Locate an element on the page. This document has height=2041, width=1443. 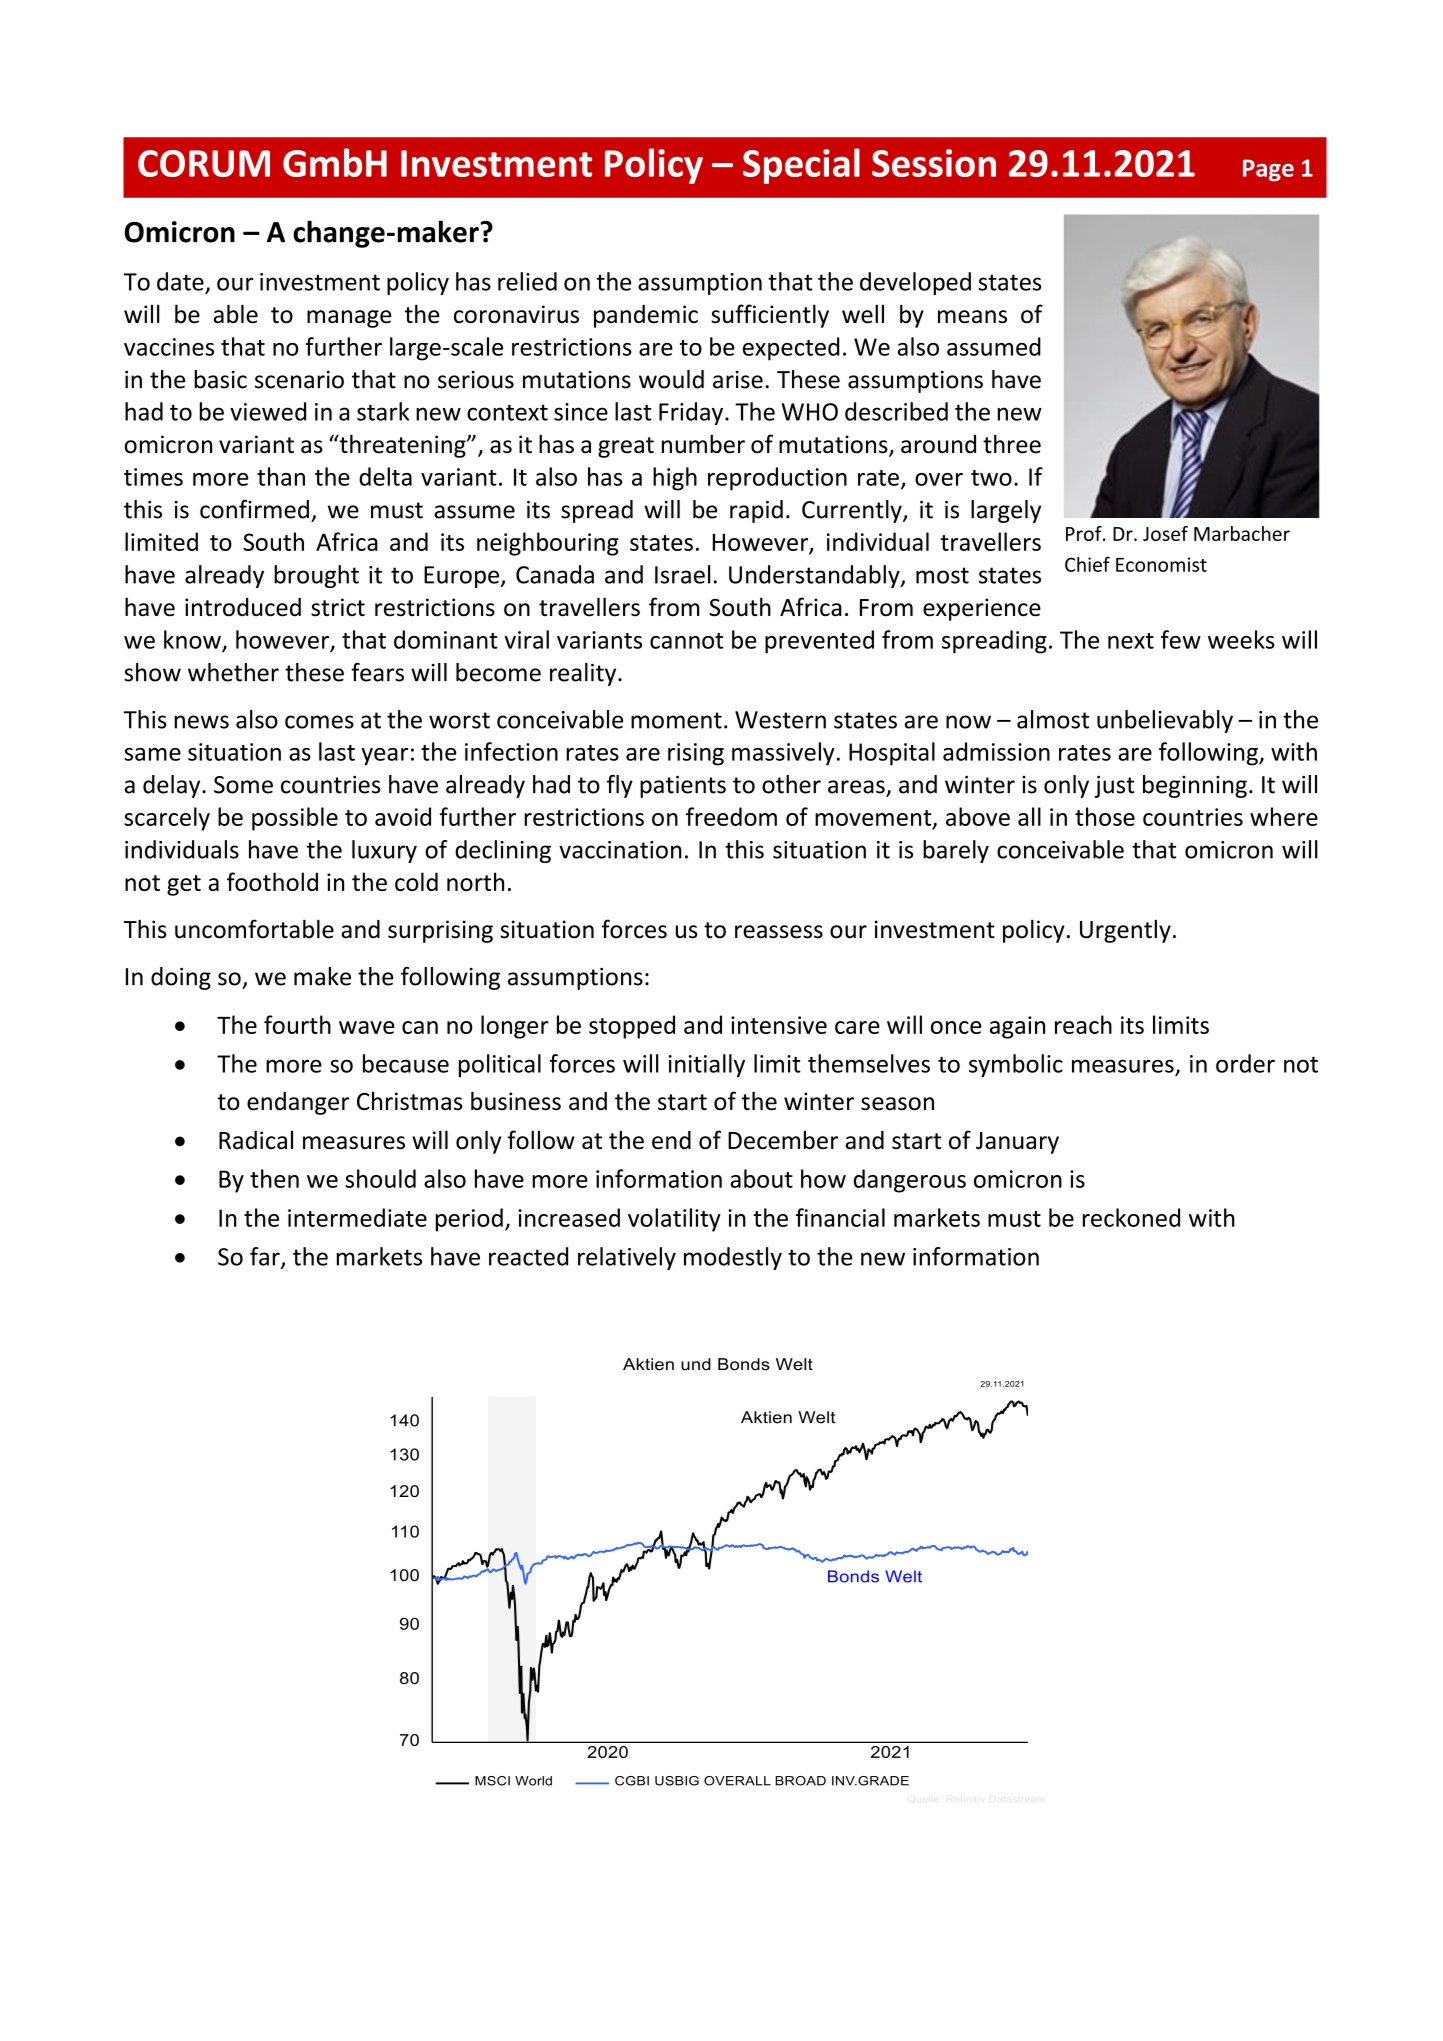
comes is located at coordinates (319, 722).
